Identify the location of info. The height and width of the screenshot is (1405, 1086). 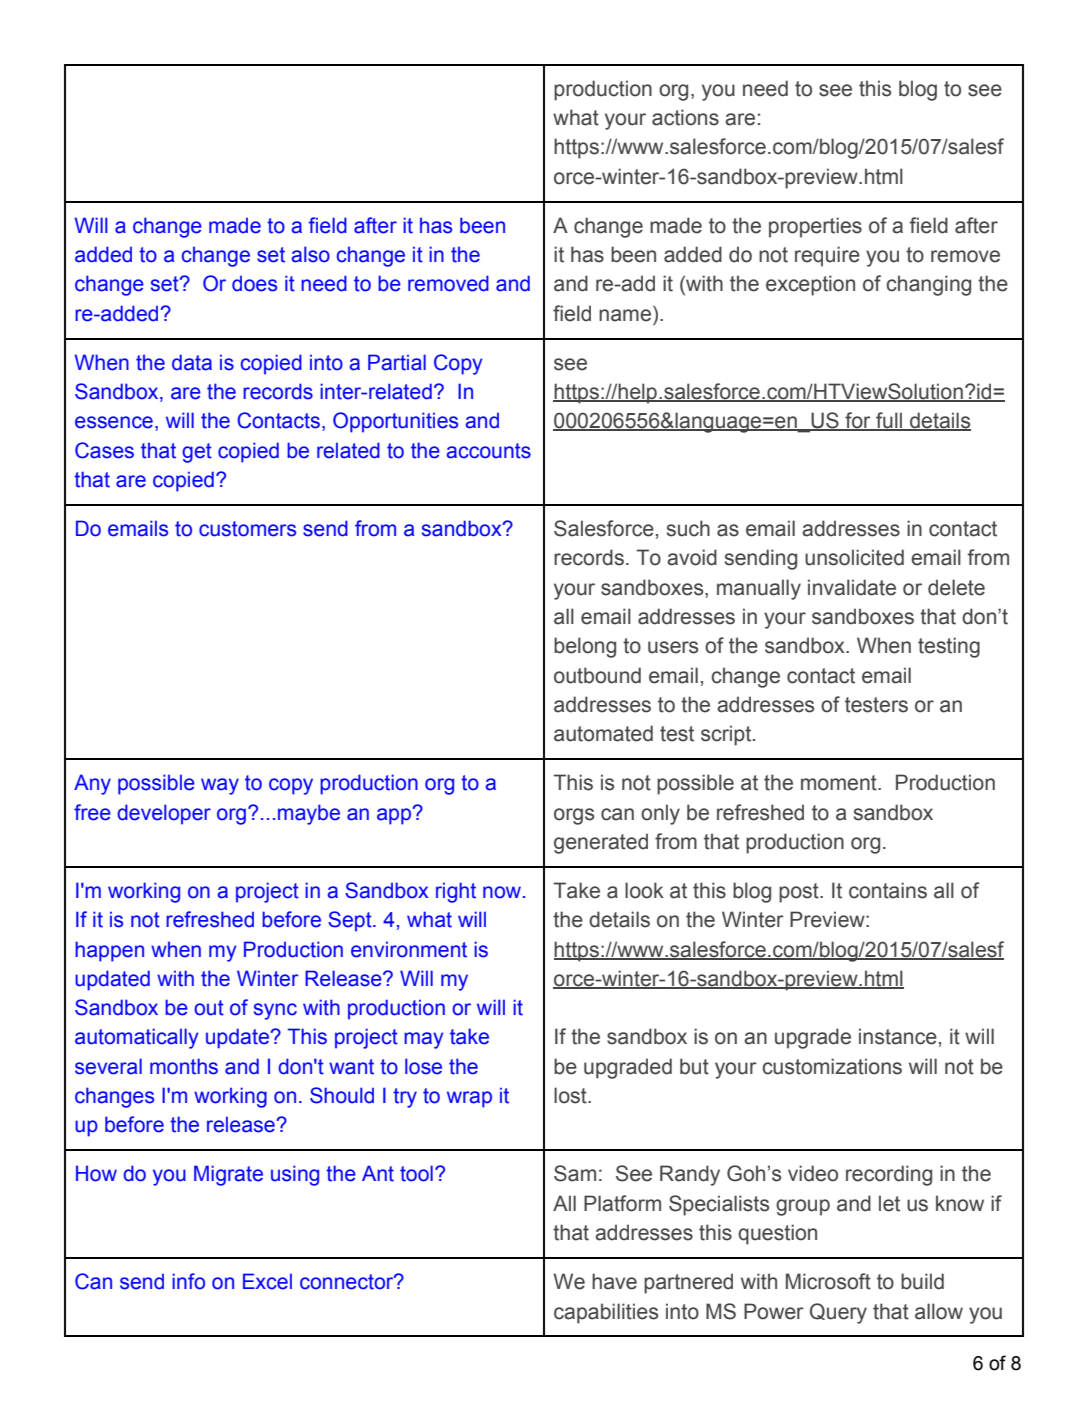
(188, 1281).
